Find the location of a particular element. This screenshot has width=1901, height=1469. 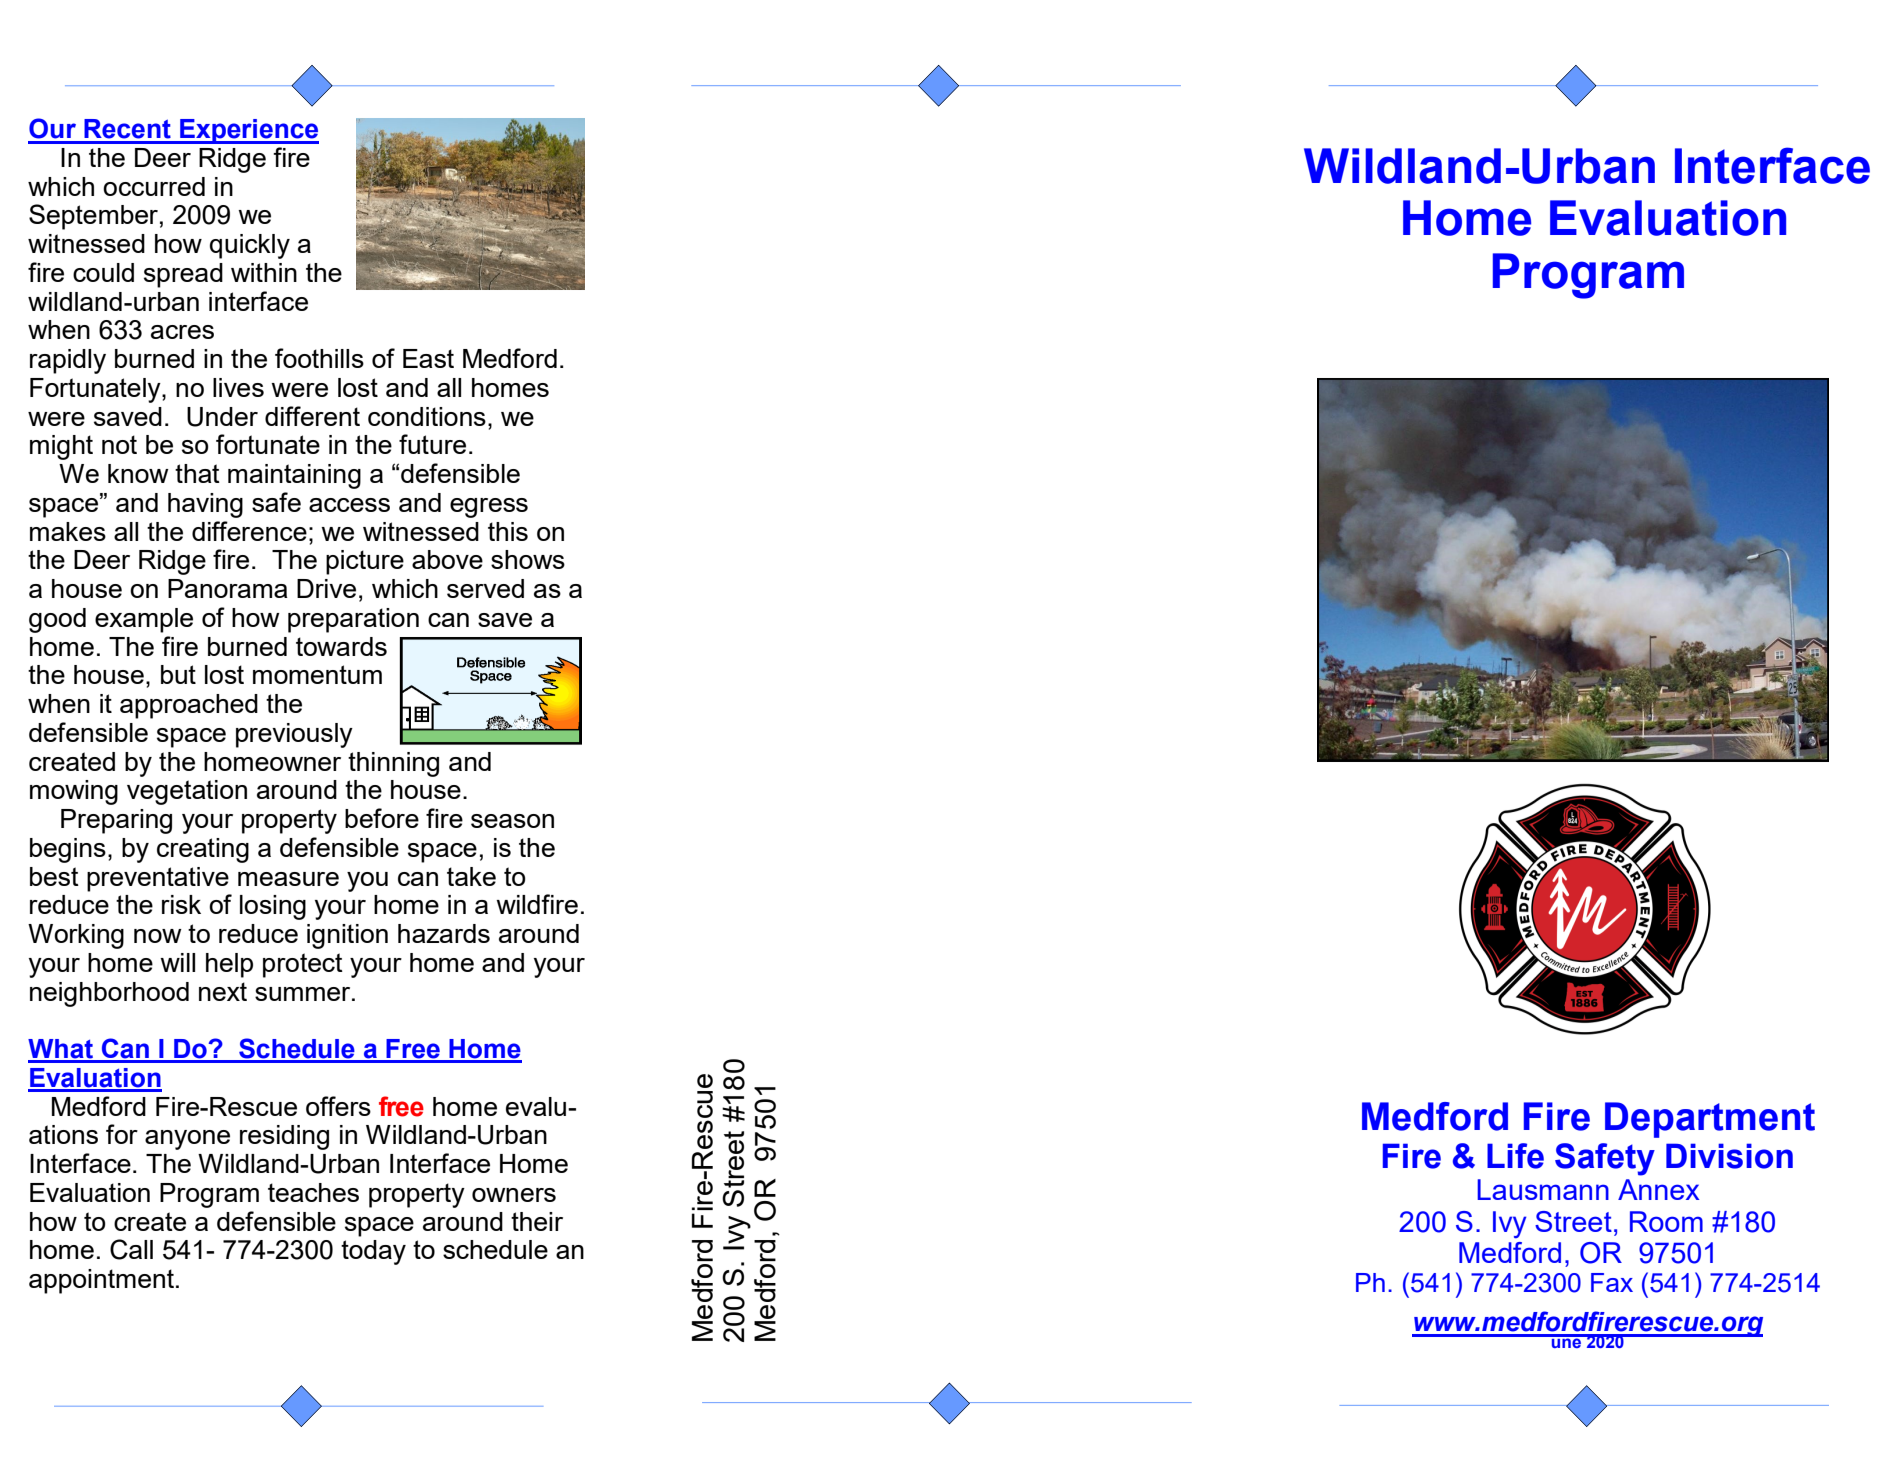

egress is located at coordinates (489, 508).
